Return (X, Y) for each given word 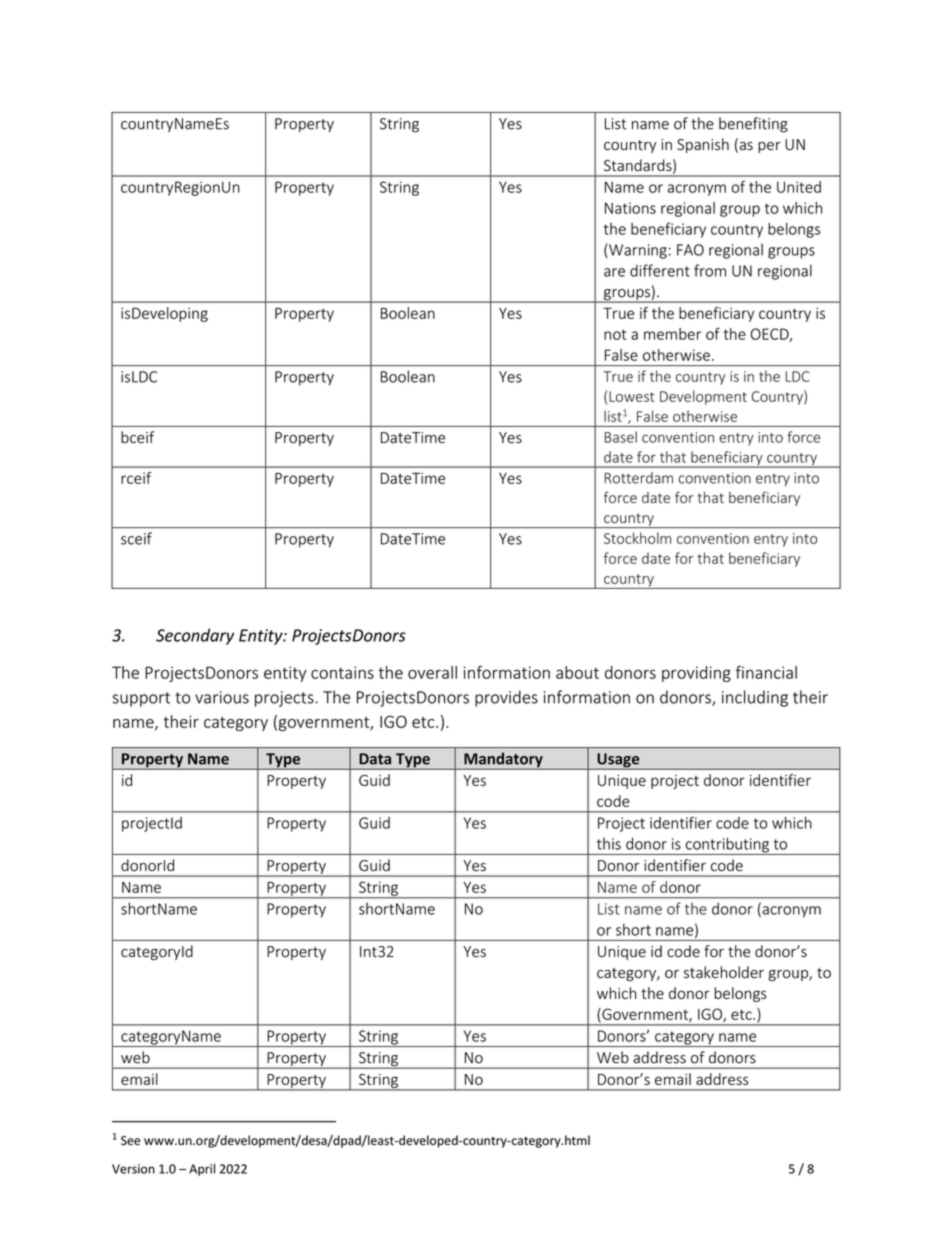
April (202, 1170)
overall (432, 672)
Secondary (195, 636)
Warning (637, 251)
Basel (621, 437)
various (222, 697)
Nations (630, 208)
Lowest (631, 396)
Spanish (703, 145)
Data (375, 759)
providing (696, 674)
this (609, 844)
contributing (727, 846)
